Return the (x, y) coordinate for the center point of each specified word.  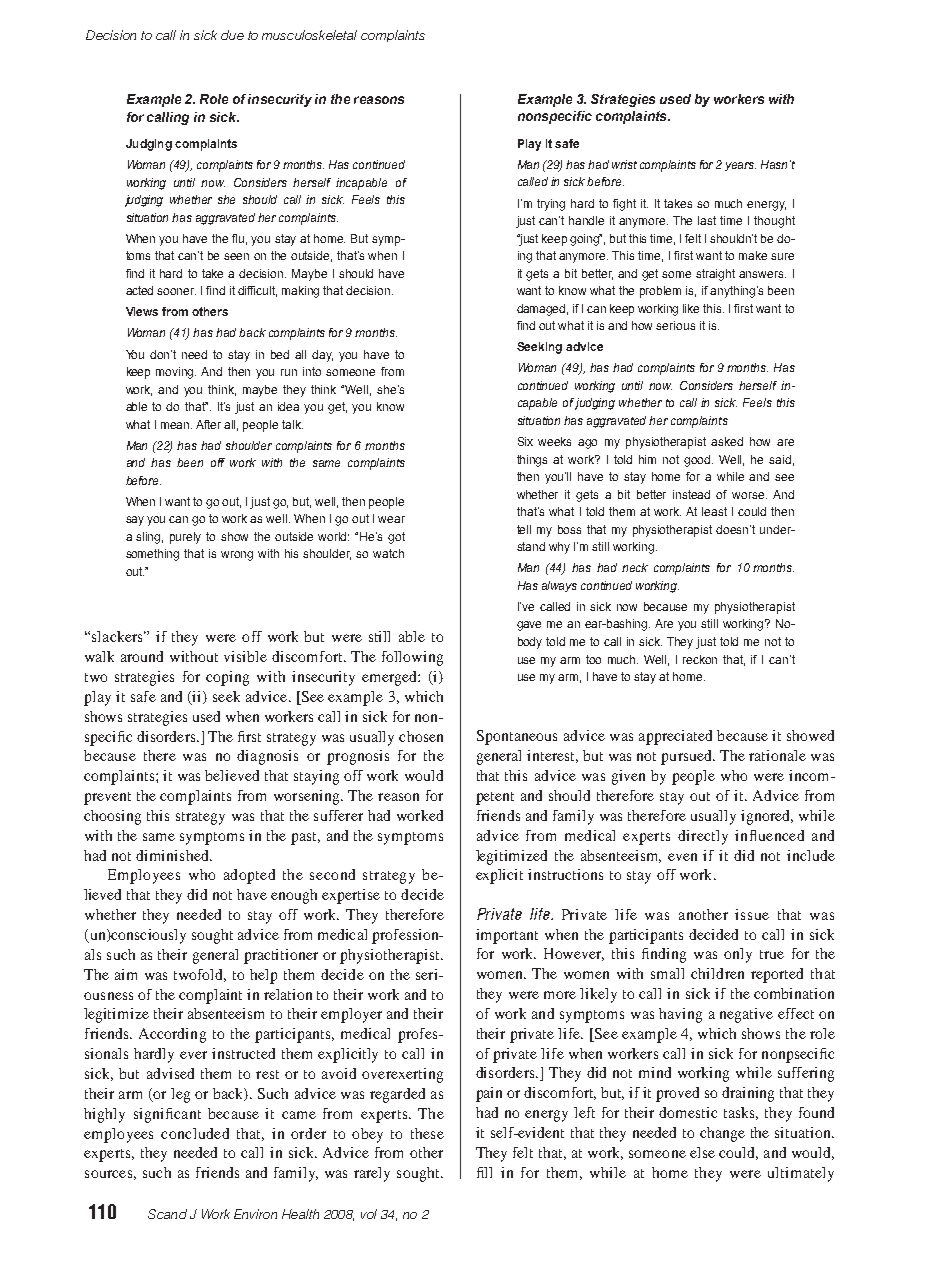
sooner (176, 291)
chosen (421, 736)
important (507, 936)
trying (551, 205)
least (714, 511)
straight (715, 275)
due (232, 35)
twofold (200, 975)
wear (391, 519)
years (740, 166)
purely (185, 538)
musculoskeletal (309, 35)
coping (227, 678)
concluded (195, 1133)
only (738, 955)
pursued (688, 757)
